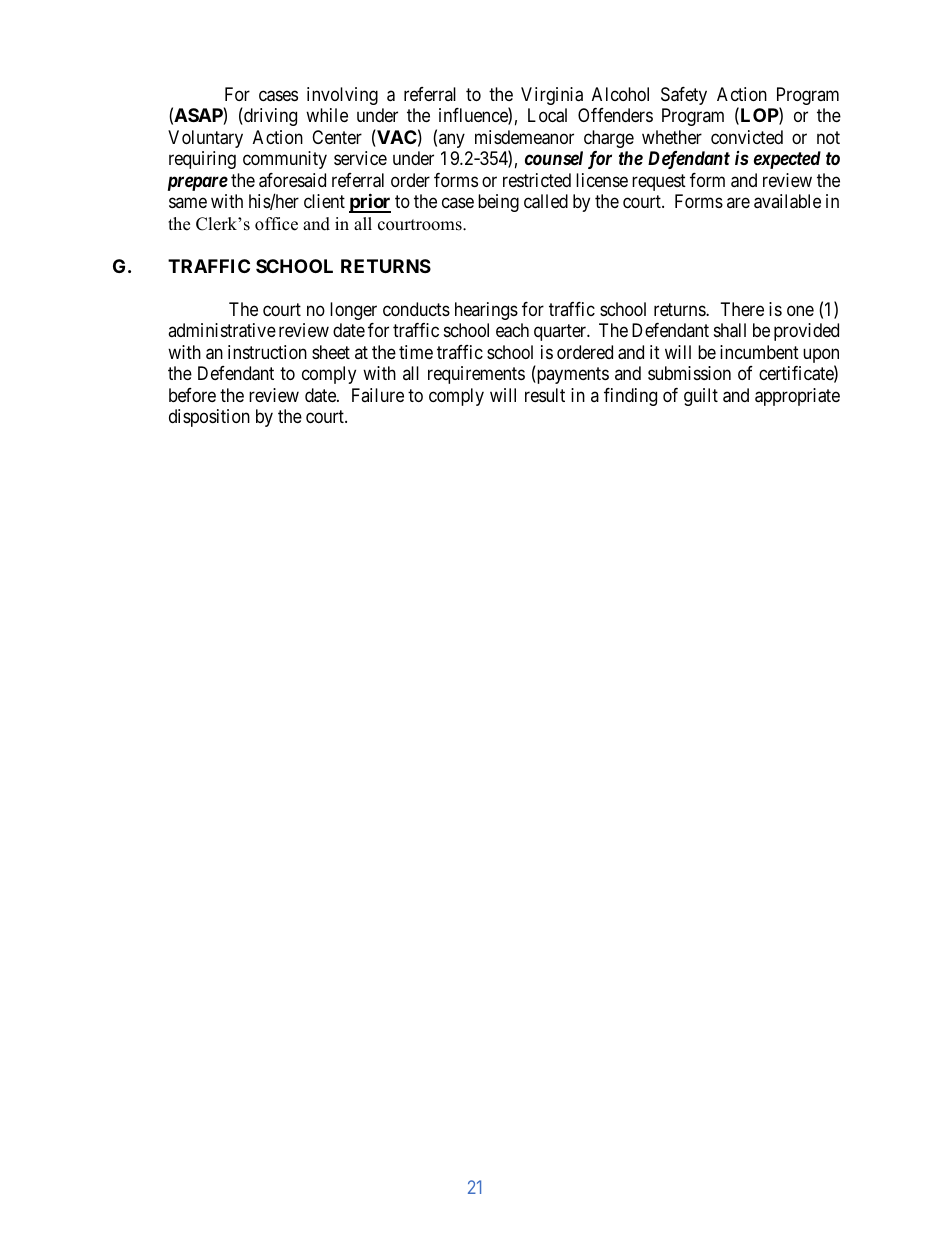  What do you see at coordinates (353, 311) in the screenshot?
I see `longer` at bounding box center [353, 311].
